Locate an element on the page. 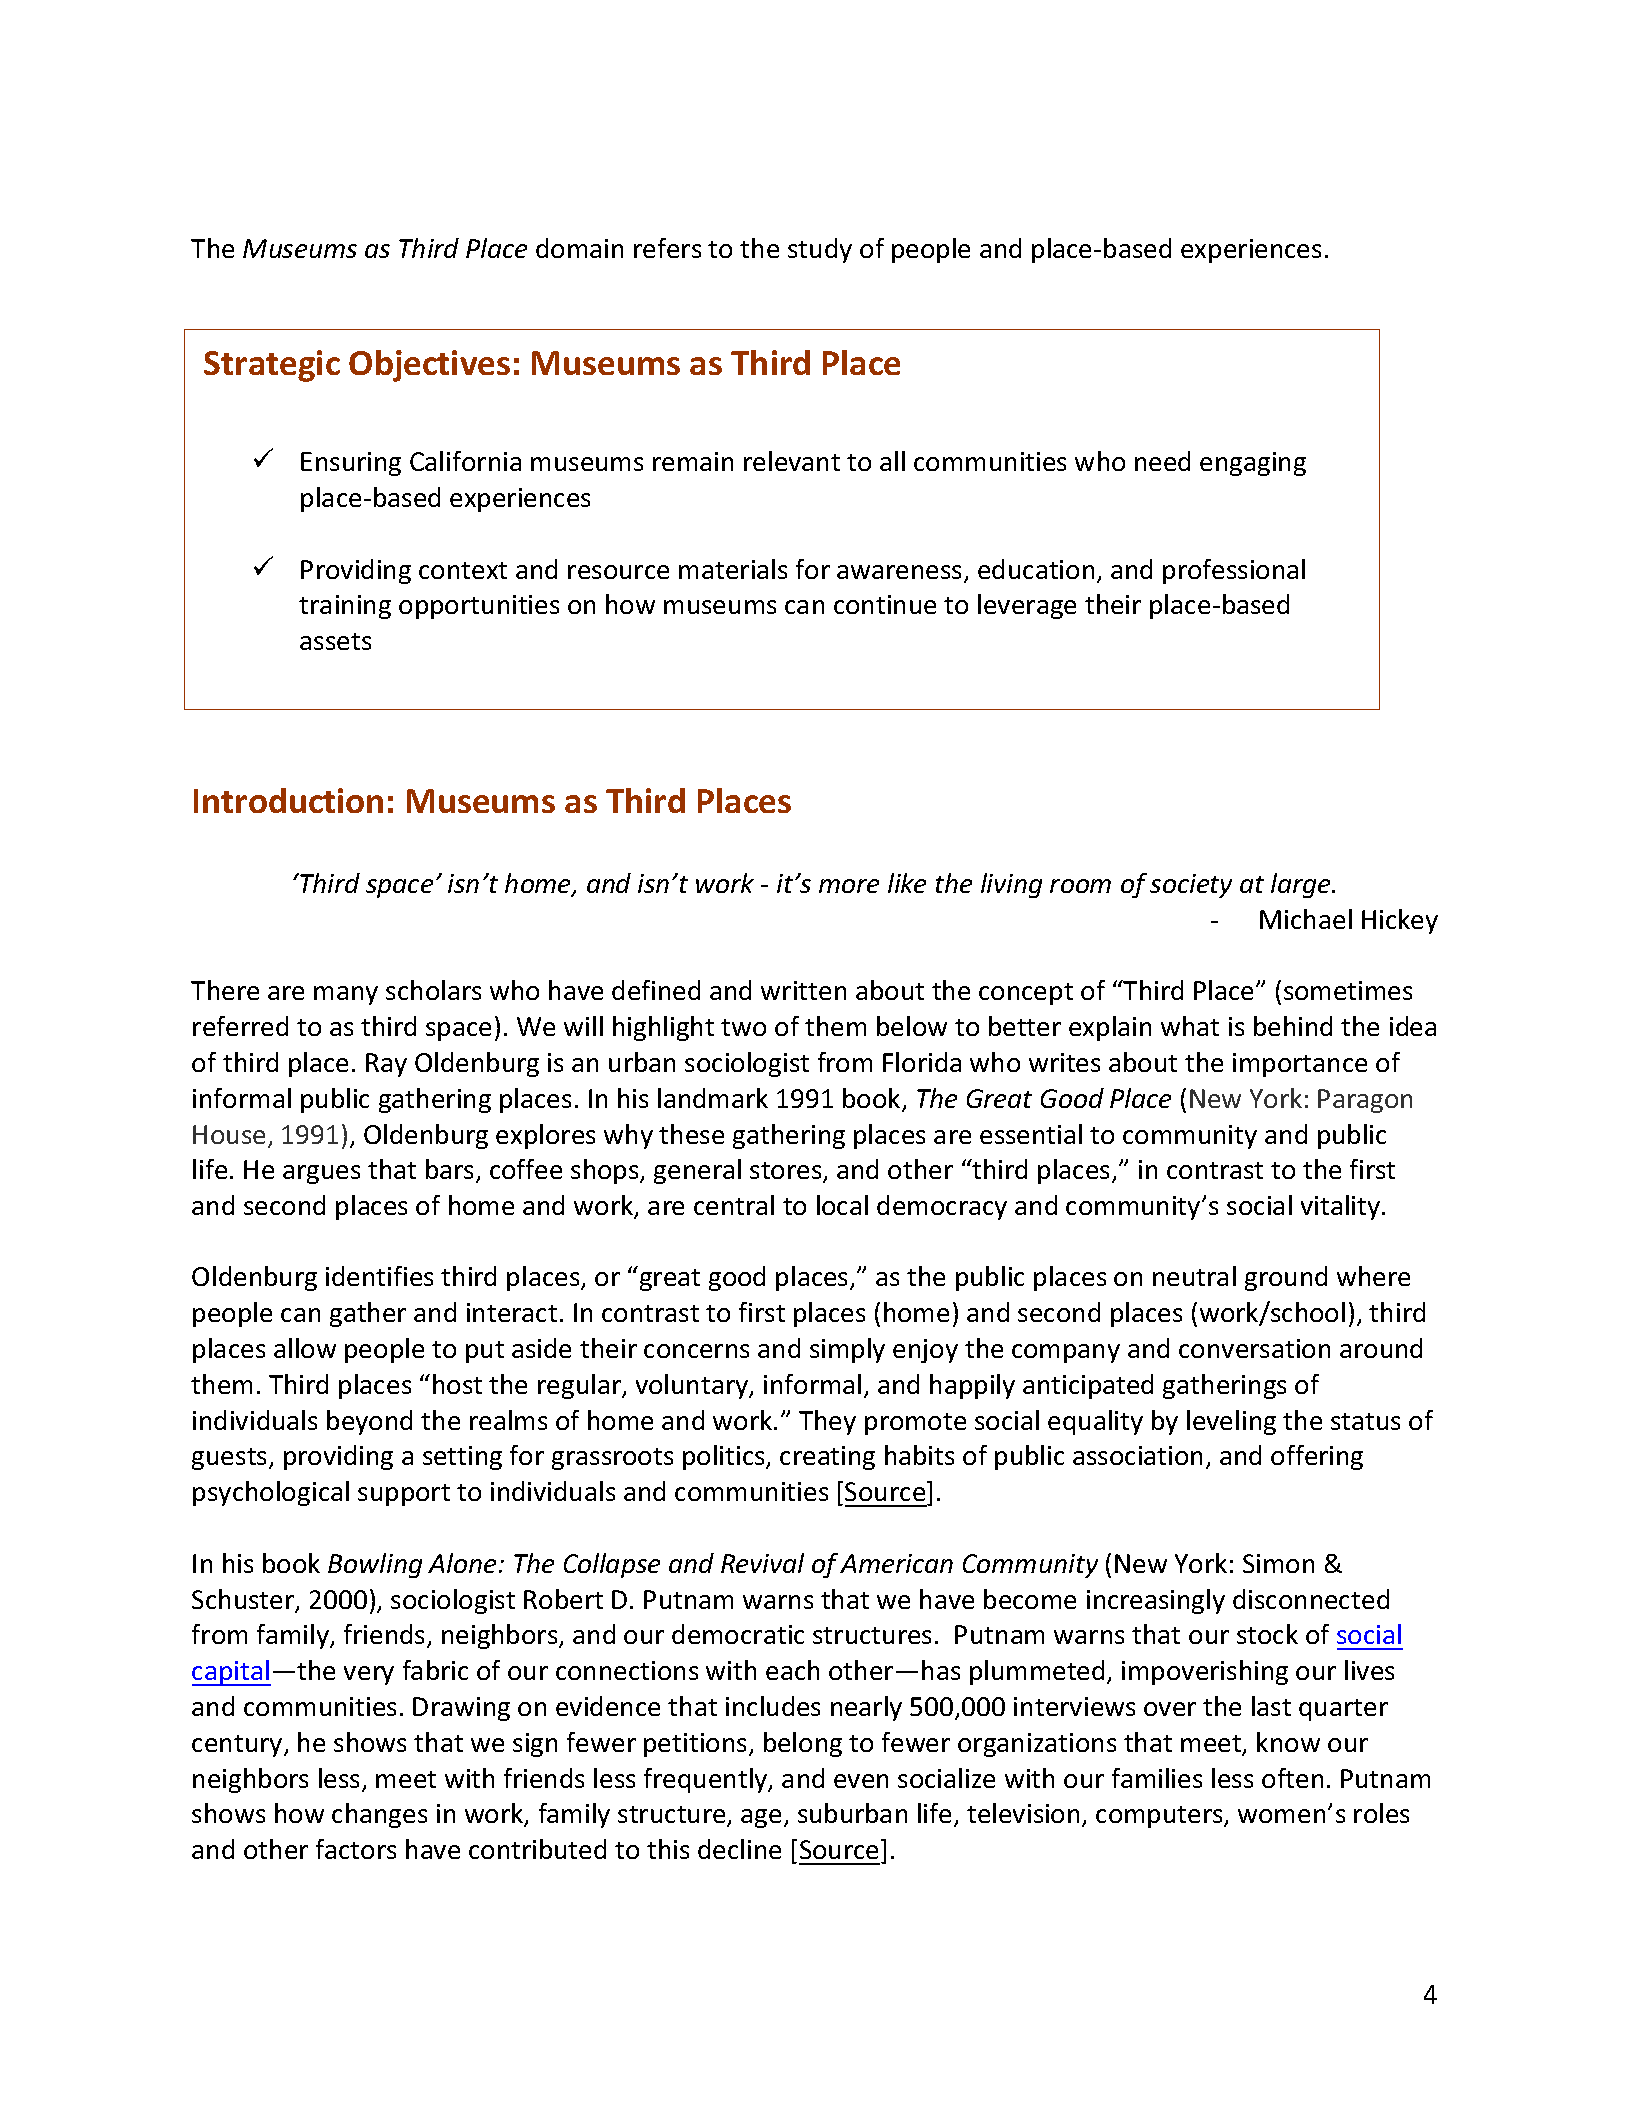 The width and height of the page is (1630, 2110). even is located at coordinates (861, 1781).
